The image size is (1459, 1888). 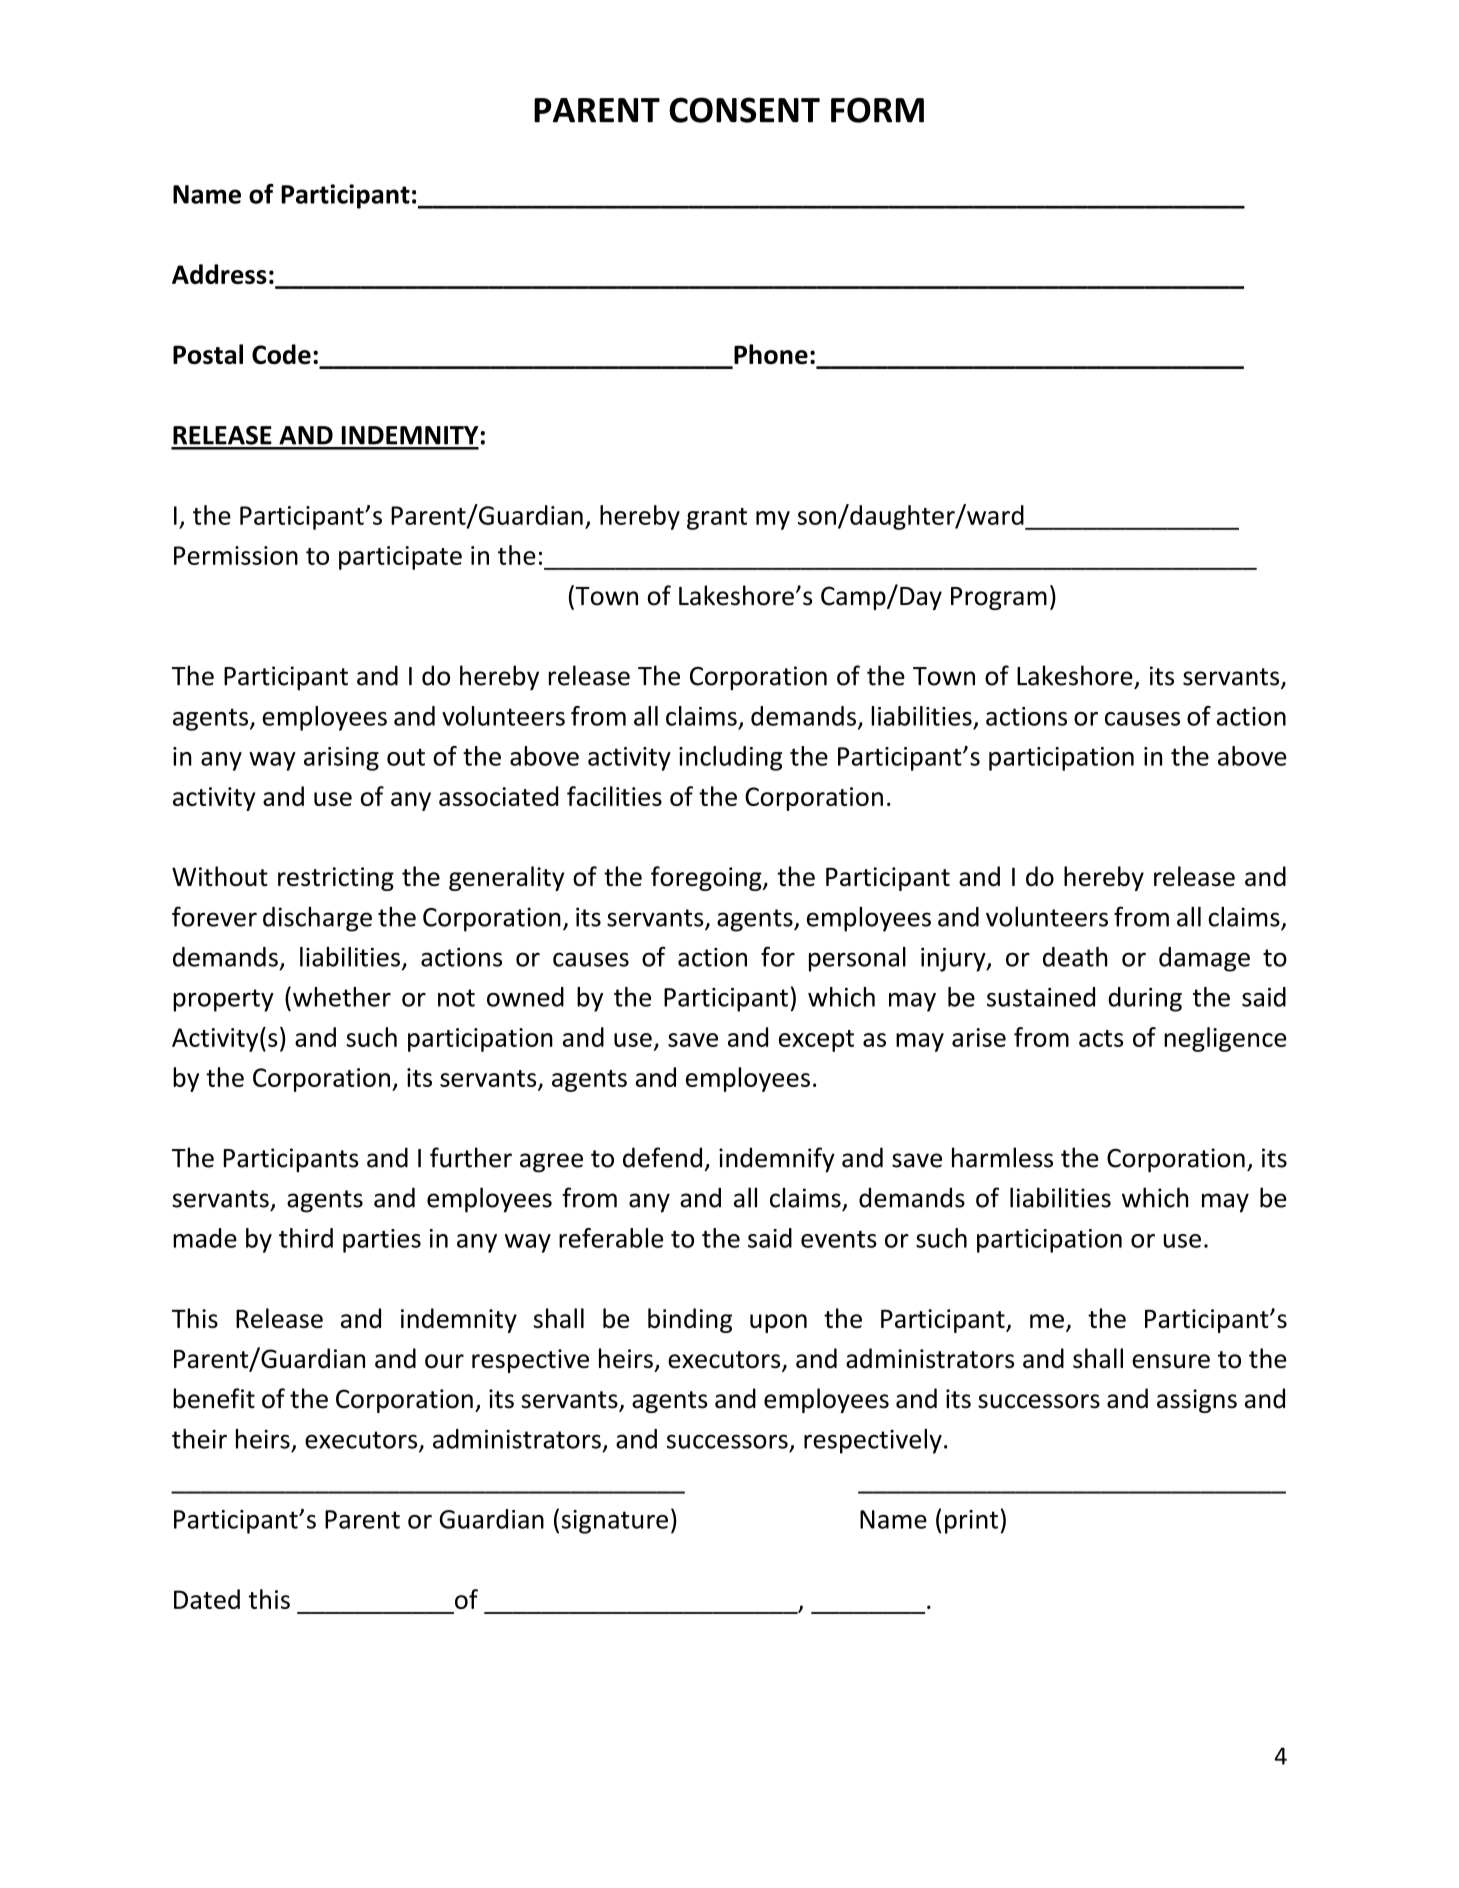 I want to click on participate, so click(x=400, y=558).
